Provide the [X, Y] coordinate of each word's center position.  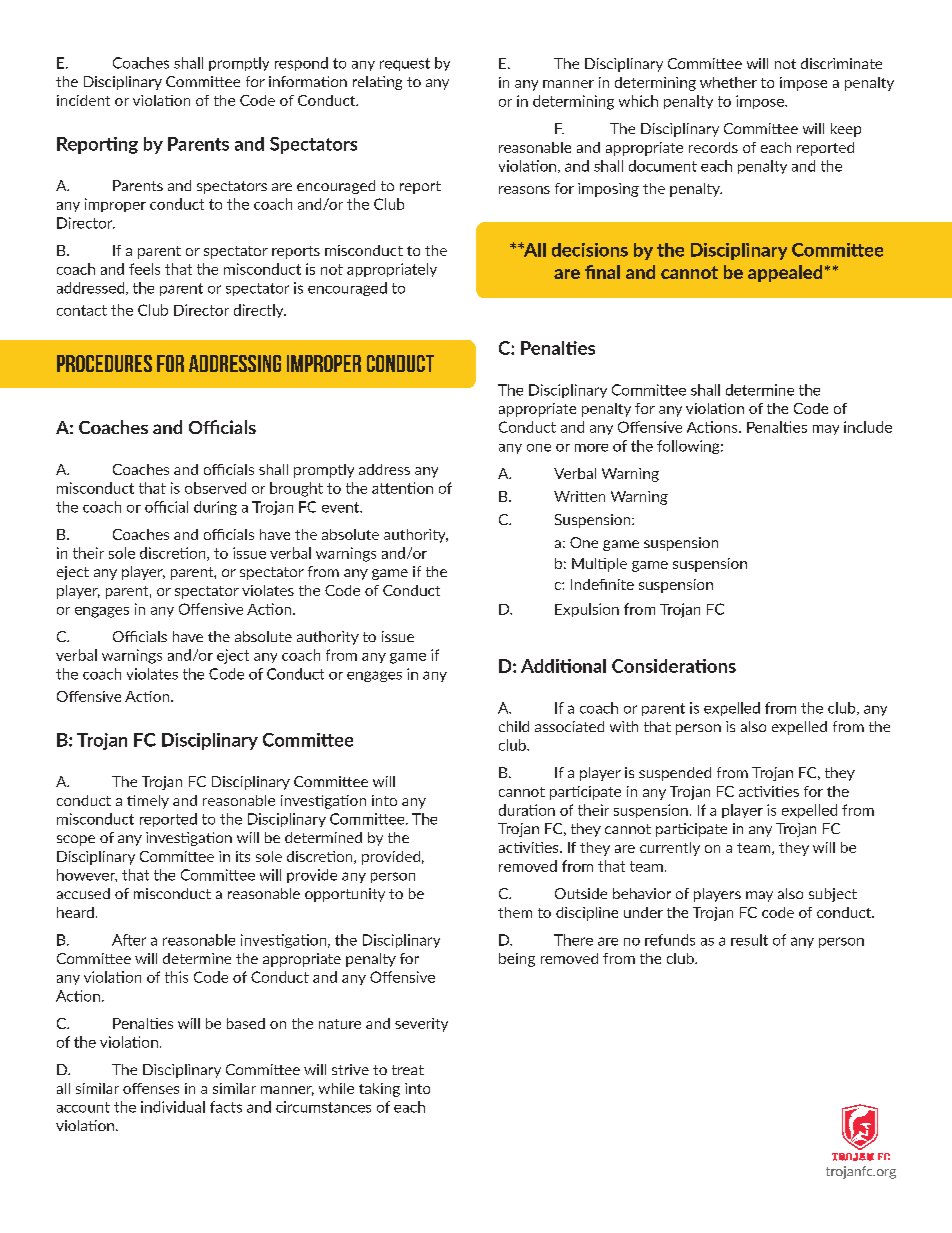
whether [728, 82]
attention [402, 488]
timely [148, 802]
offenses [151, 1088]
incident [83, 100]
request [405, 64]
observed [215, 488]
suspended [675, 774]
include [868, 427]
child [514, 726]
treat [408, 1070]
